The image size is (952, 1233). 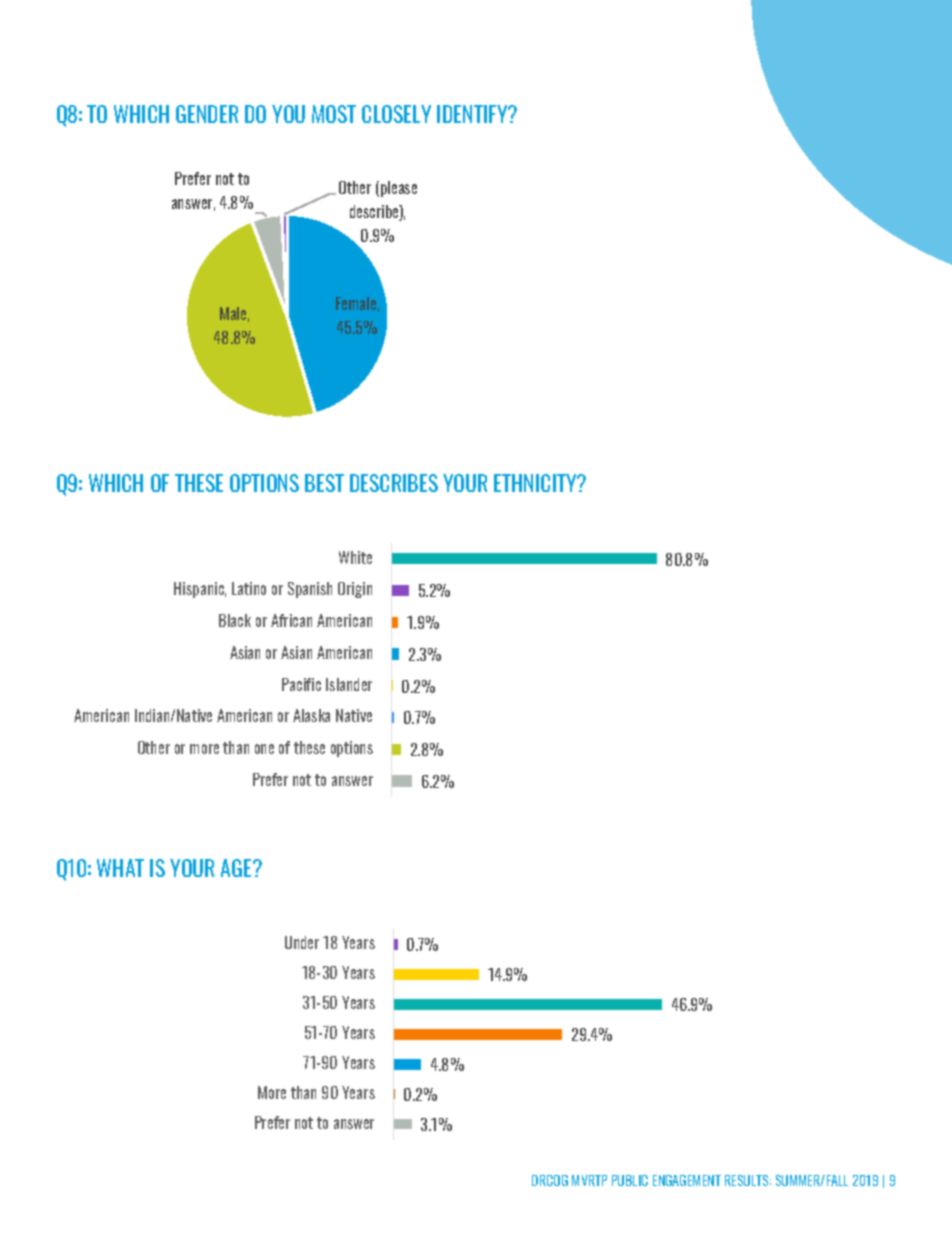 I want to click on Alaska, so click(x=311, y=715).
